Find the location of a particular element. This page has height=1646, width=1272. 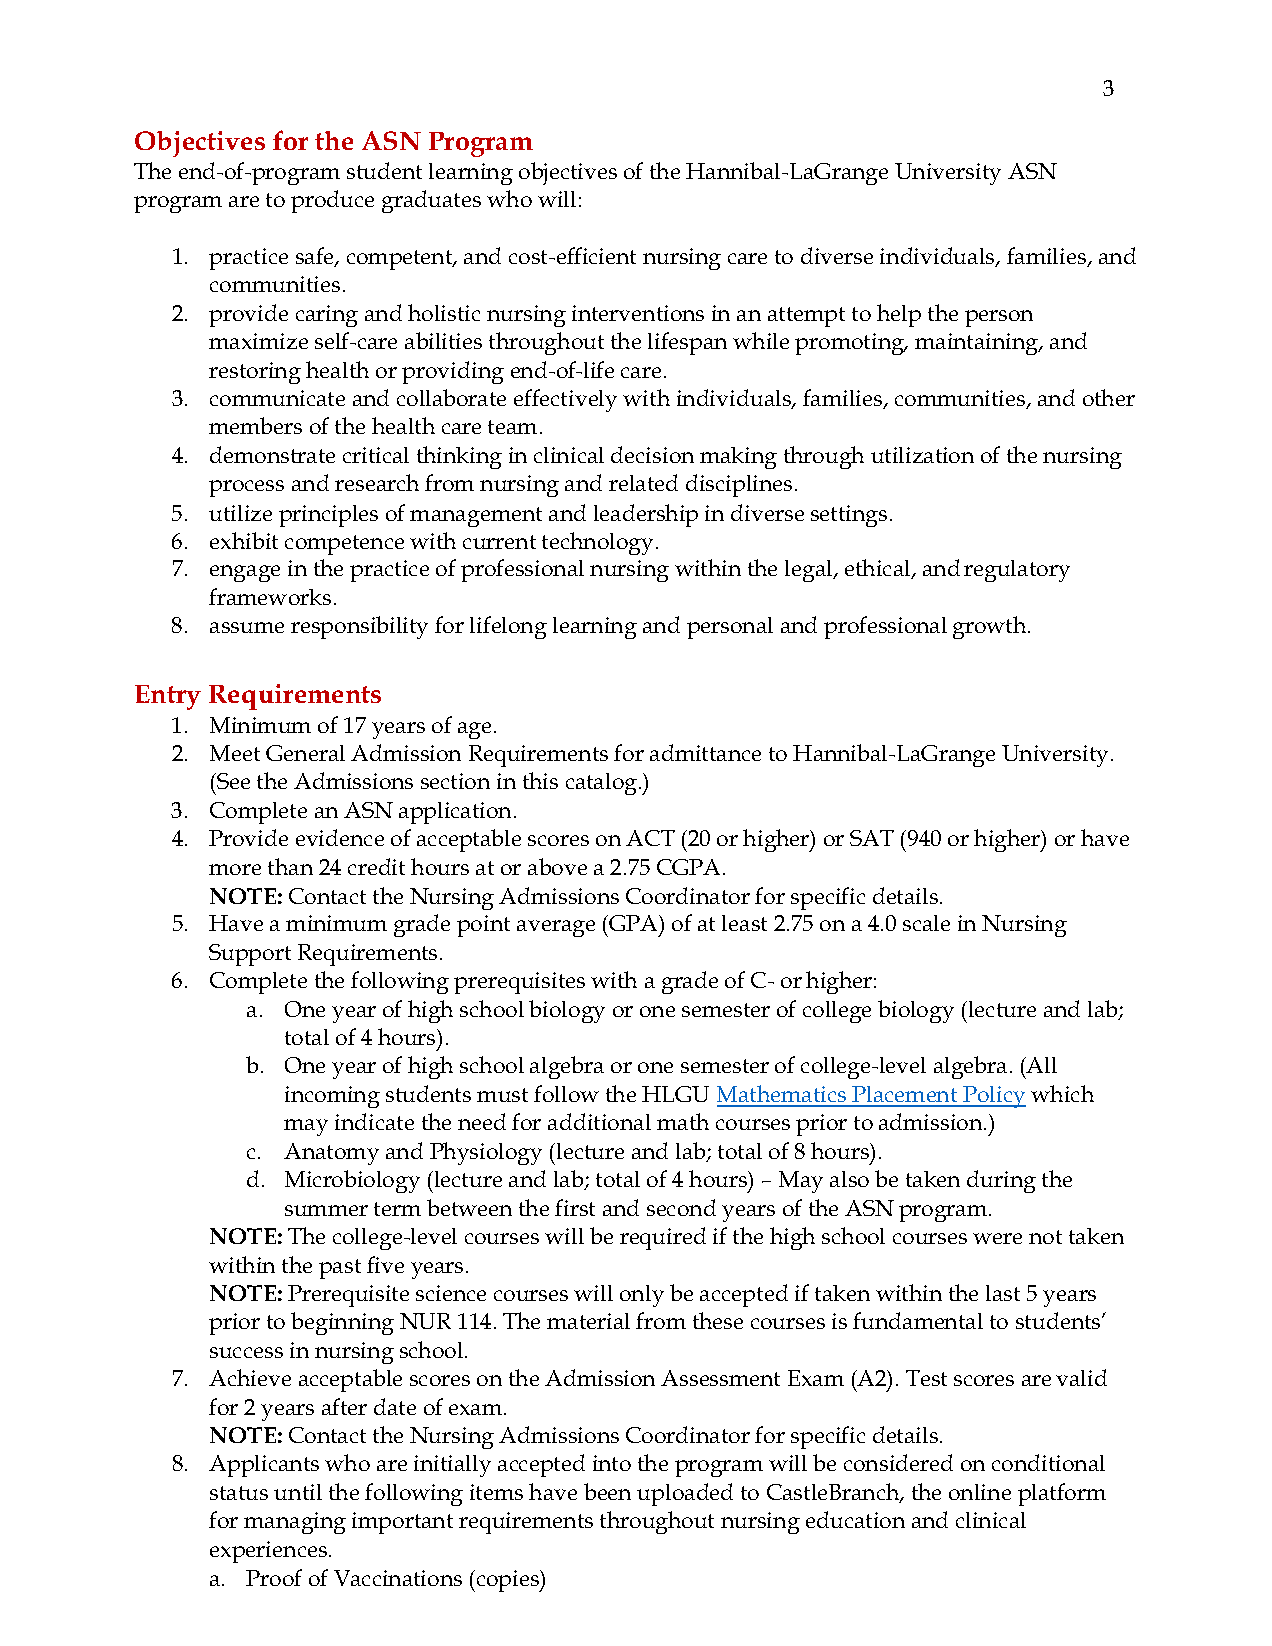

been is located at coordinates (607, 1491).
